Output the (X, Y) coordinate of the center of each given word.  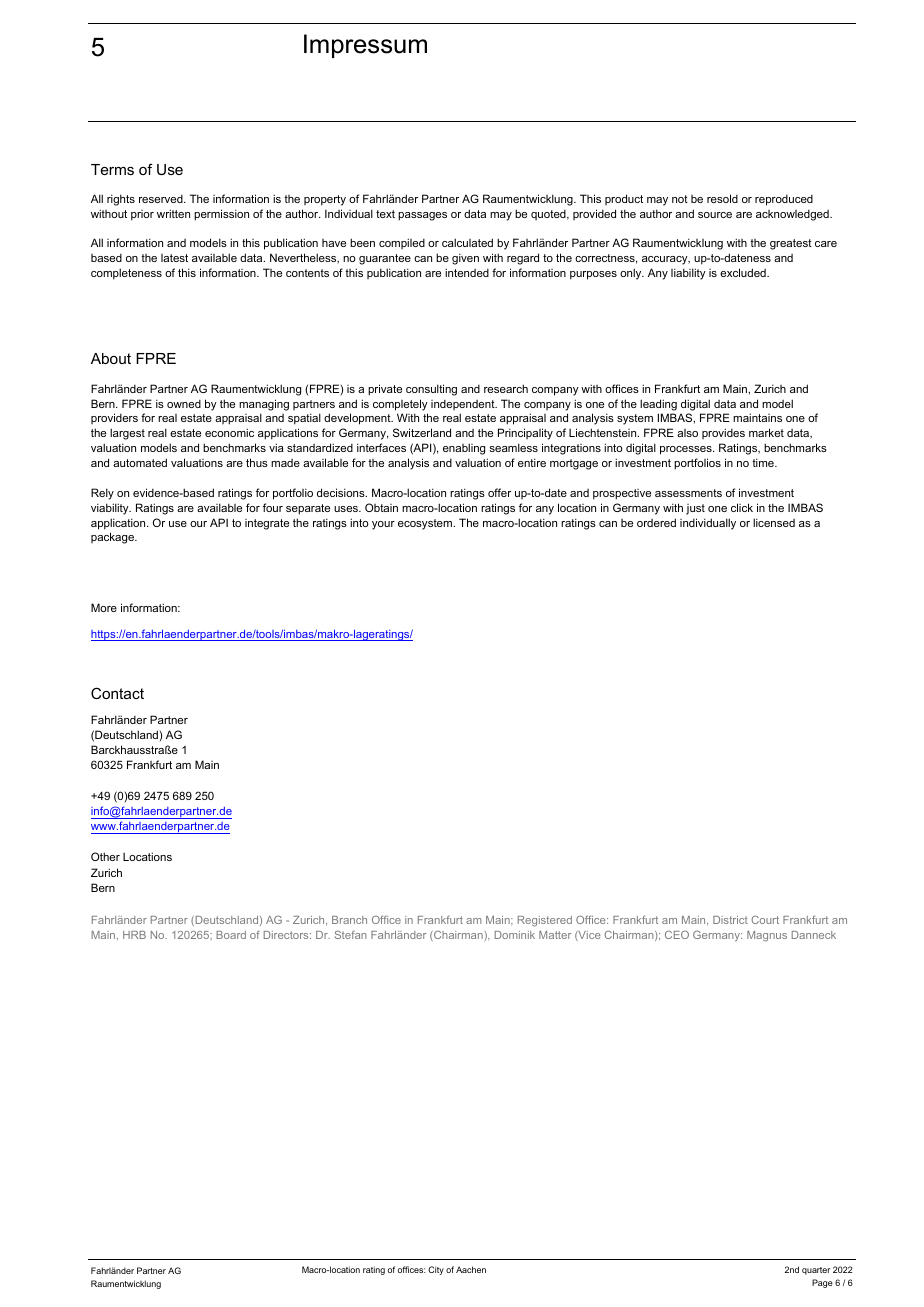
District (730, 920)
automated (140, 462)
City (436, 1270)
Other (105, 856)
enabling (464, 449)
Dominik (515, 935)
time (764, 462)
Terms (112, 169)
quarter (816, 1271)
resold (722, 198)
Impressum (365, 46)
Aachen (471, 1269)
